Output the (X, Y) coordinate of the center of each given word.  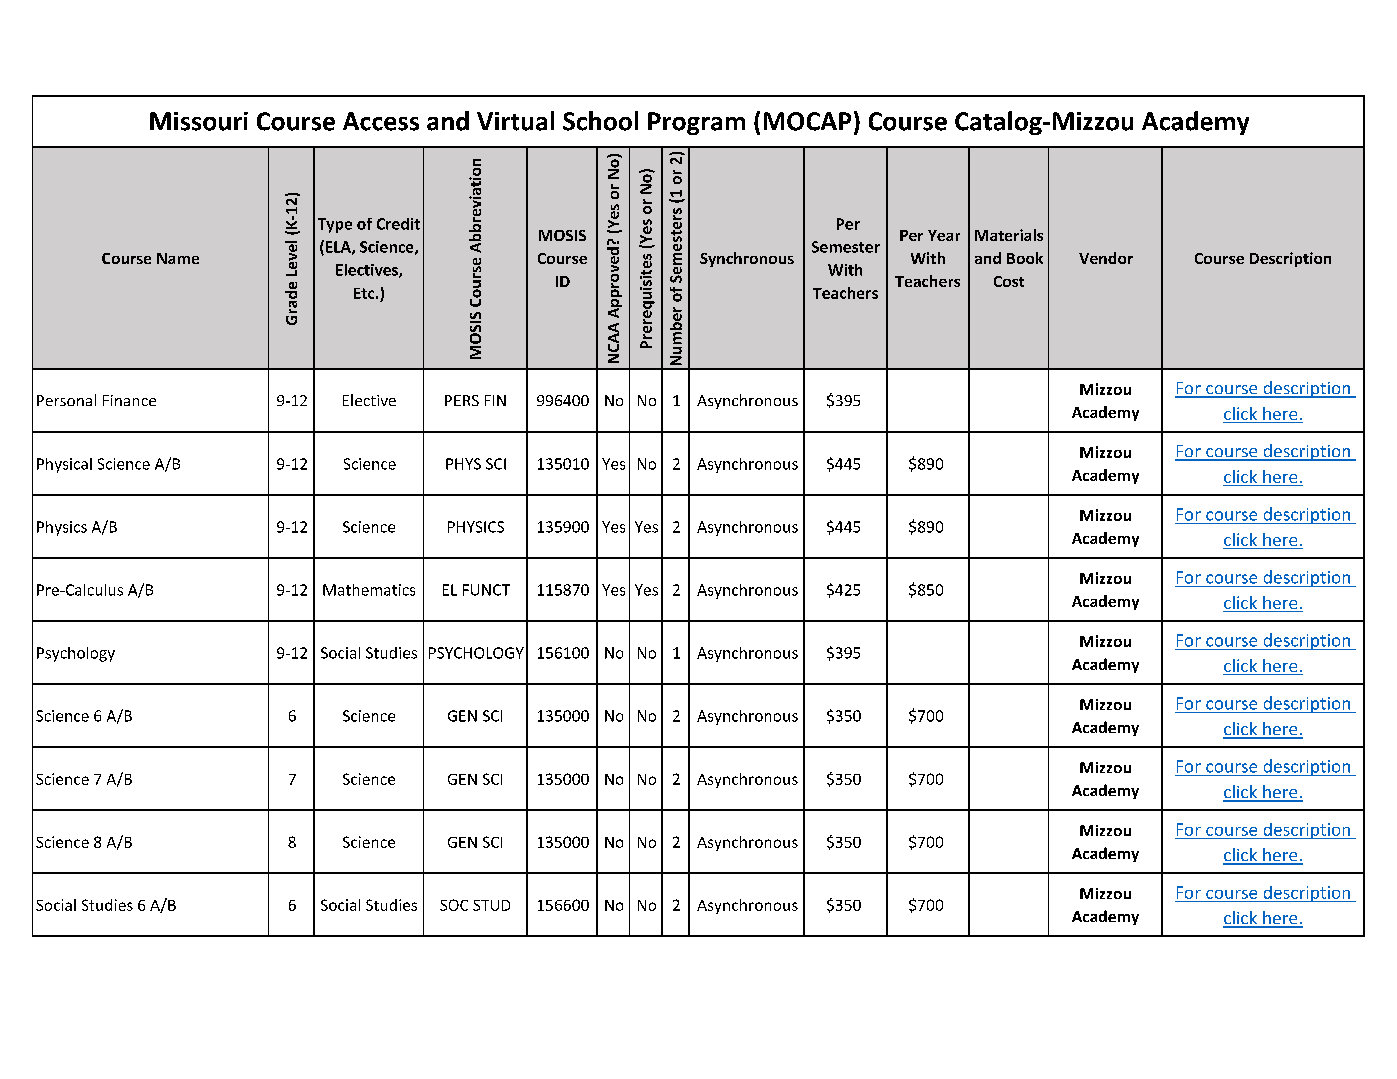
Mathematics (369, 590)
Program (696, 123)
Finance (129, 400)
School (600, 121)
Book (1025, 258)
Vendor (1106, 258)
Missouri (199, 121)
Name (178, 258)
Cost (1009, 281)
